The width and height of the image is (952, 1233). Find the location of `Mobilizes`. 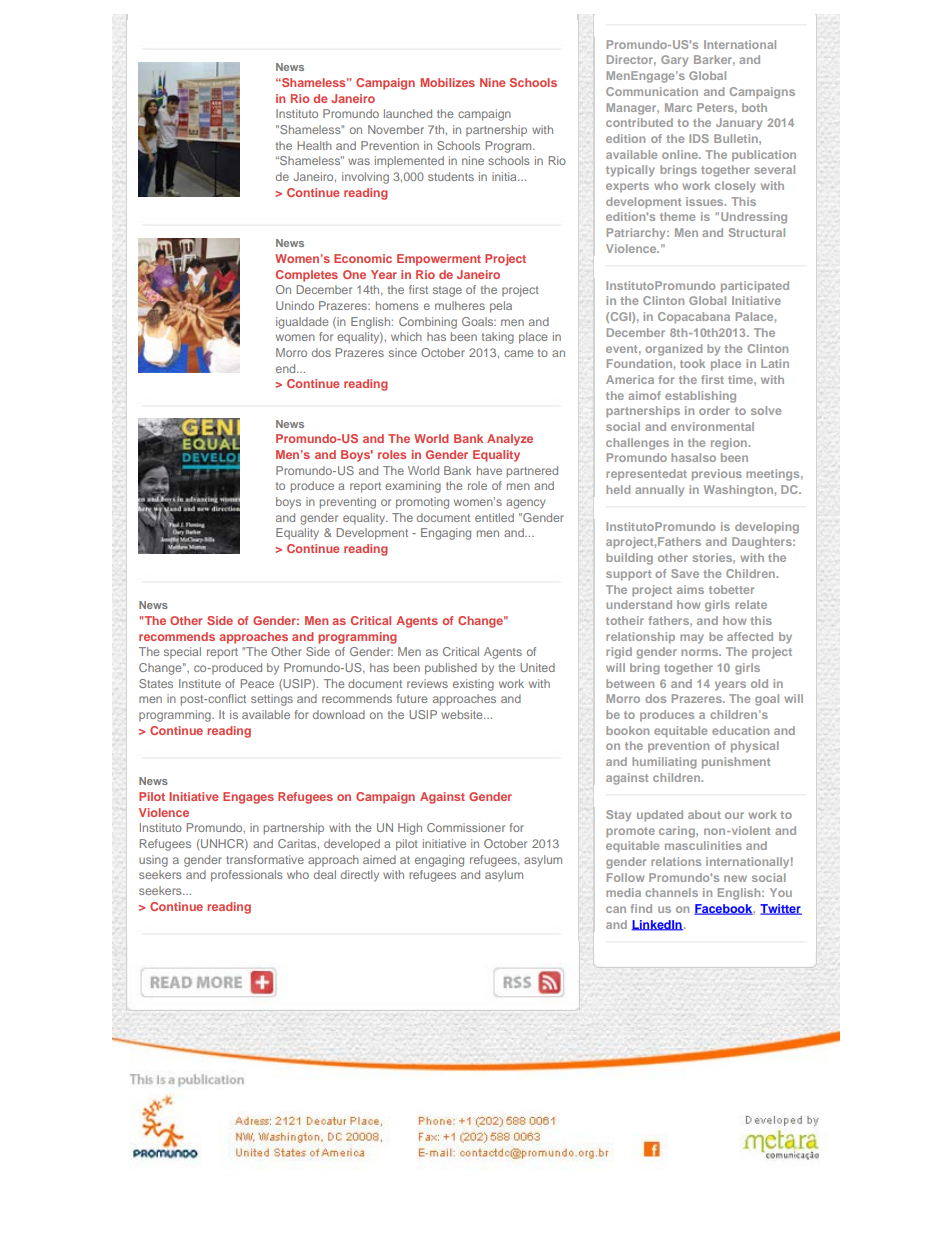

Mobilizes is located at coordinates (448, 82).
